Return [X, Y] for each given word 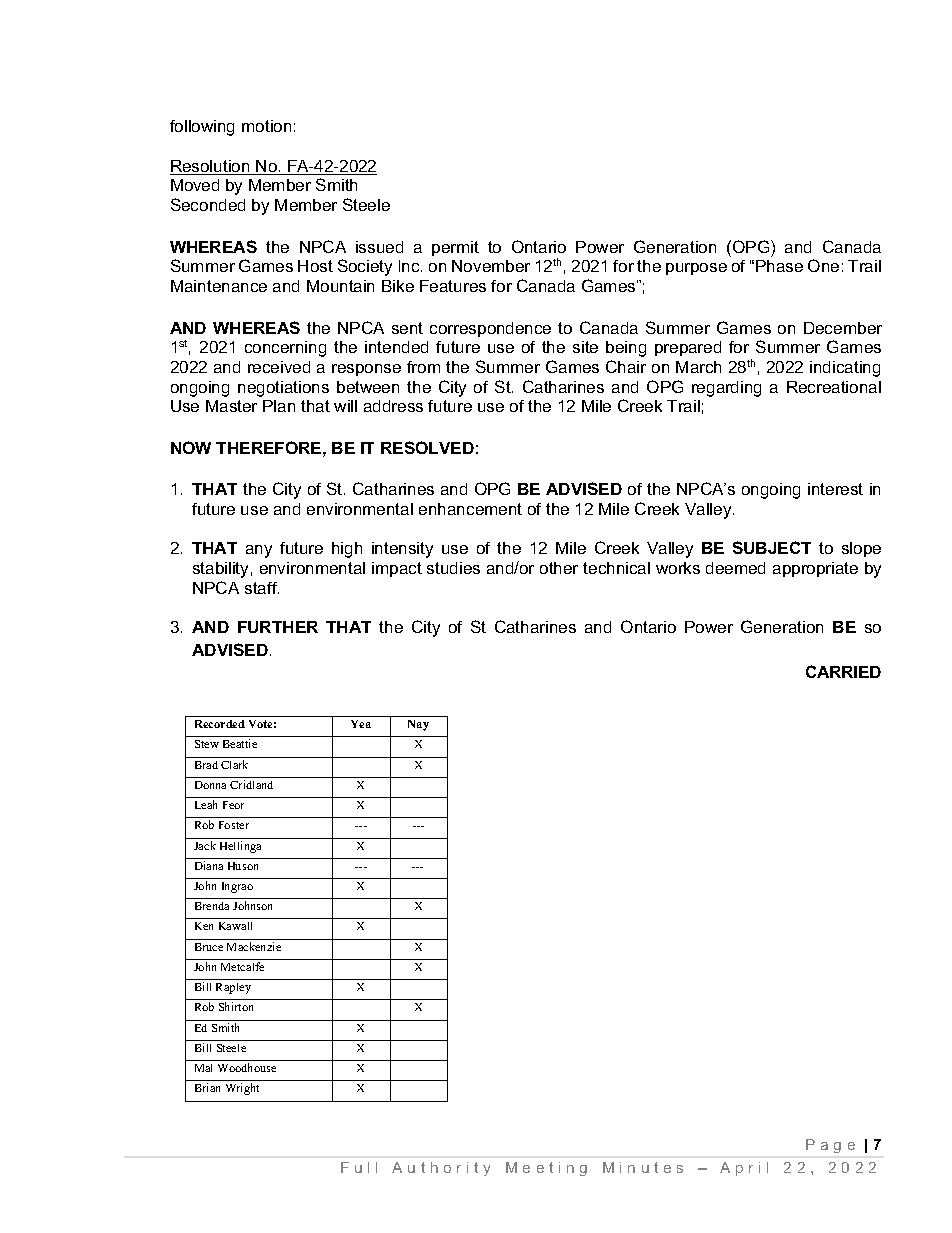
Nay [418, 725]
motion [266, 126]
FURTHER [278, 627]
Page [830, 1146]
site [585, 347]
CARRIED [843, 671]
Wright [242, 1089]
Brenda [212, 906]
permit [455, 248]
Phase [779, 266]
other [559, 568]
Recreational [834, 387]
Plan [279, 406]
